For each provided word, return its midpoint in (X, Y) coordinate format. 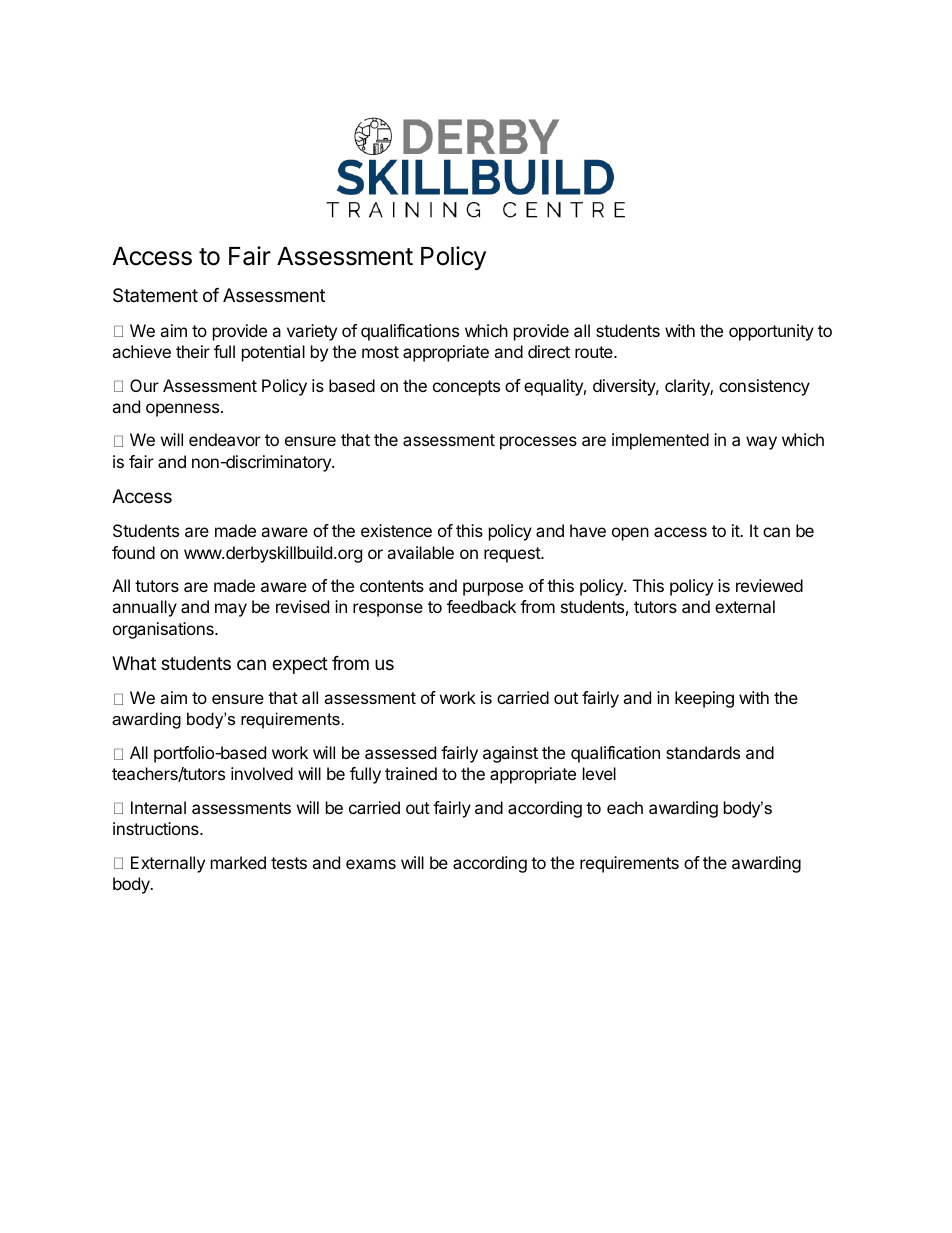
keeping (704, 699)
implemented (660, 441)
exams (371, 864)
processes (538, 443)
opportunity (771, 332)
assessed (400, 752)
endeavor (225, 439)
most (380, 352)
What (134, 663)
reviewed (769, 585)
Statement (155, 295)
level (599, 773)
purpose (493, 589)
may (231, 610)
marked (238, 862)
